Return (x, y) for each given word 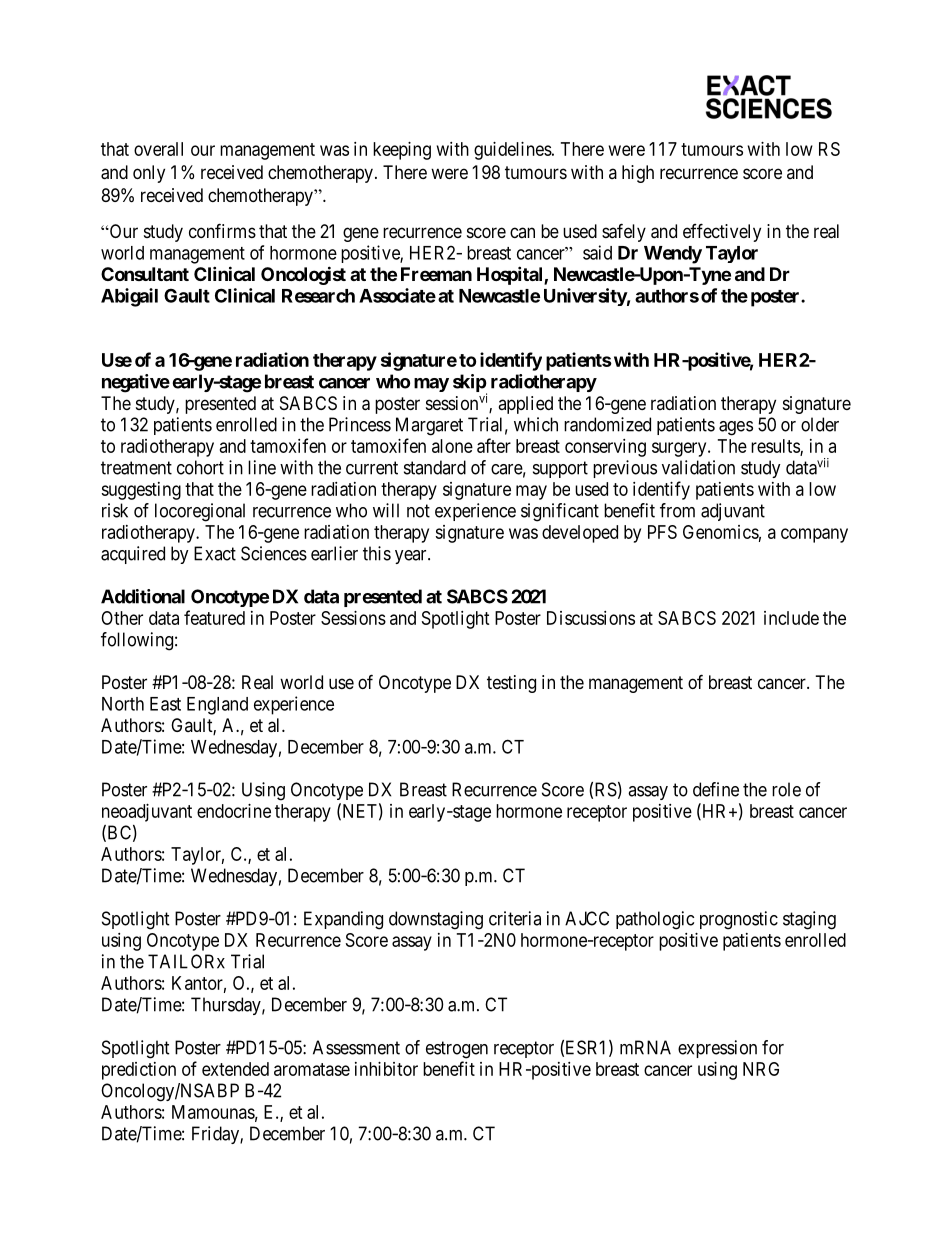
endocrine (234, 811)
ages (736, 428)
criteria (515, 918)
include (791, 618)
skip (470, 384)
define (716, 789)
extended (235, 1069)
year (412, 557)
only (149, 174)
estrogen (457, 1050)
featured (214, 617)
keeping (402, 151)
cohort (200, 467)
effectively (722, 232)
